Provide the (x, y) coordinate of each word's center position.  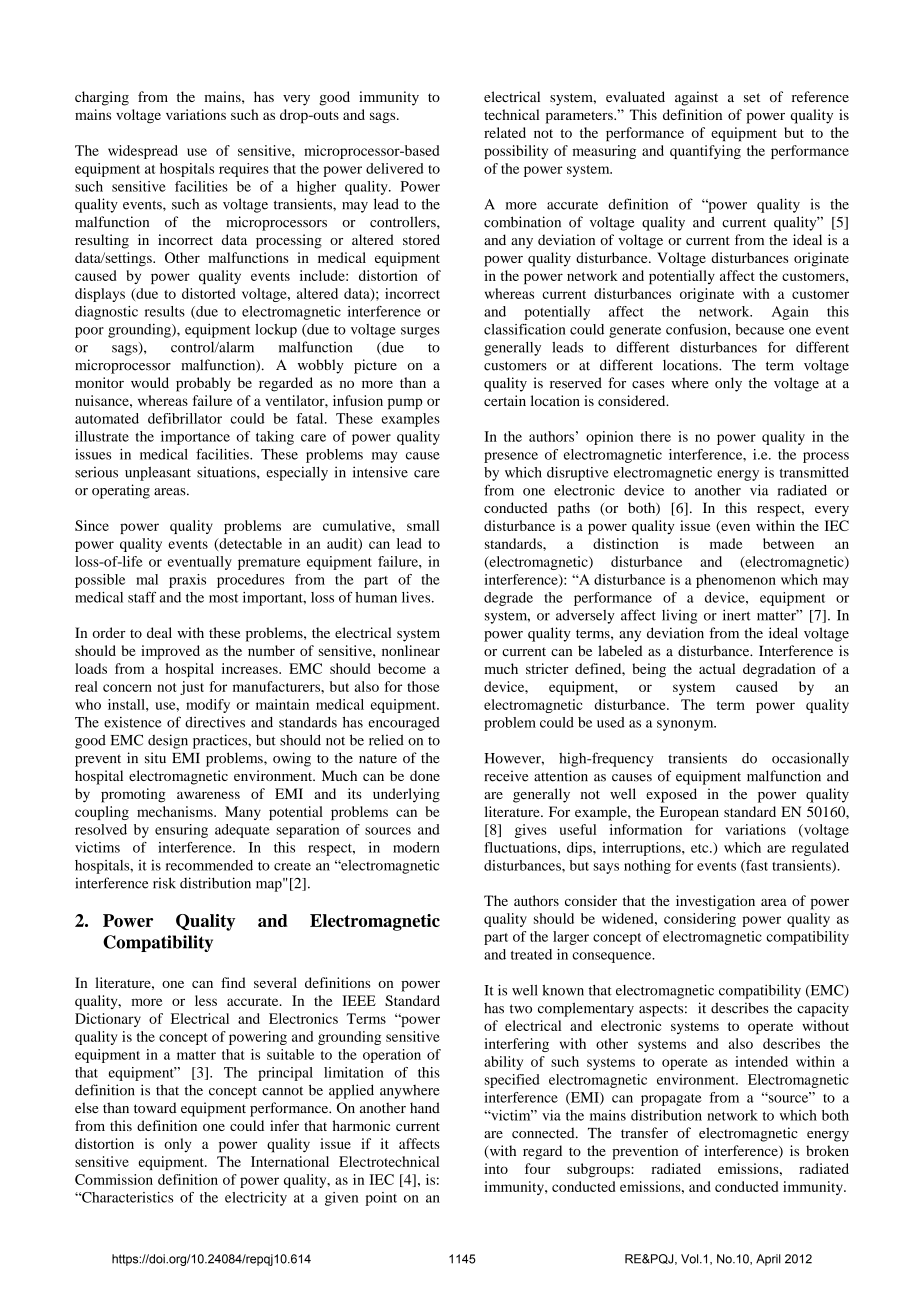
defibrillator (185, 418)
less (206, 1000)
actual (717, 668)
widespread (143, 152)
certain (505, 400)
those (423, 686)
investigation (715, 902)
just (192, 688)
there (656, 436)
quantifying (705, 152)
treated (531, 954)
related (505, 132)
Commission (114, 1179)
